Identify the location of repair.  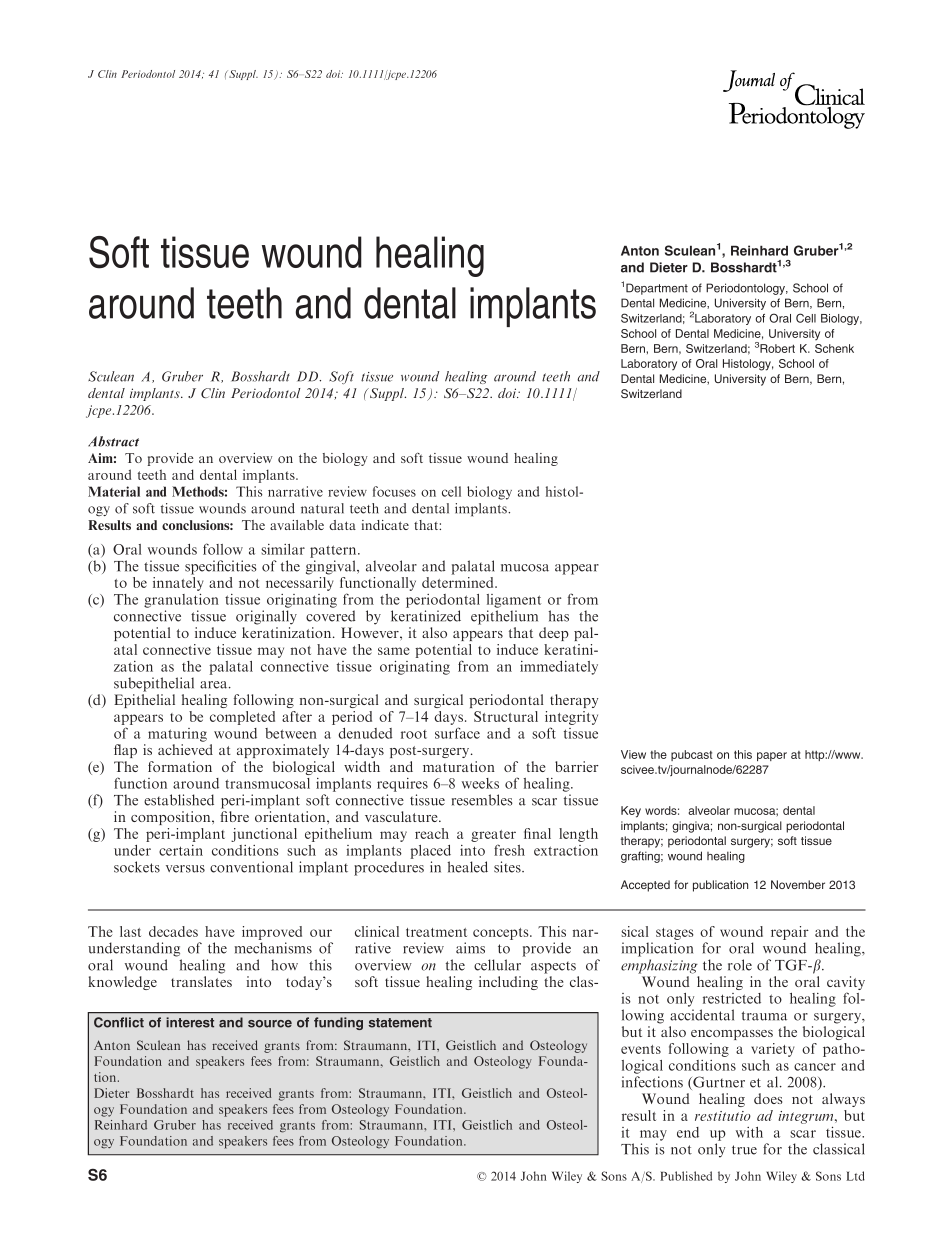
(790, 933).
